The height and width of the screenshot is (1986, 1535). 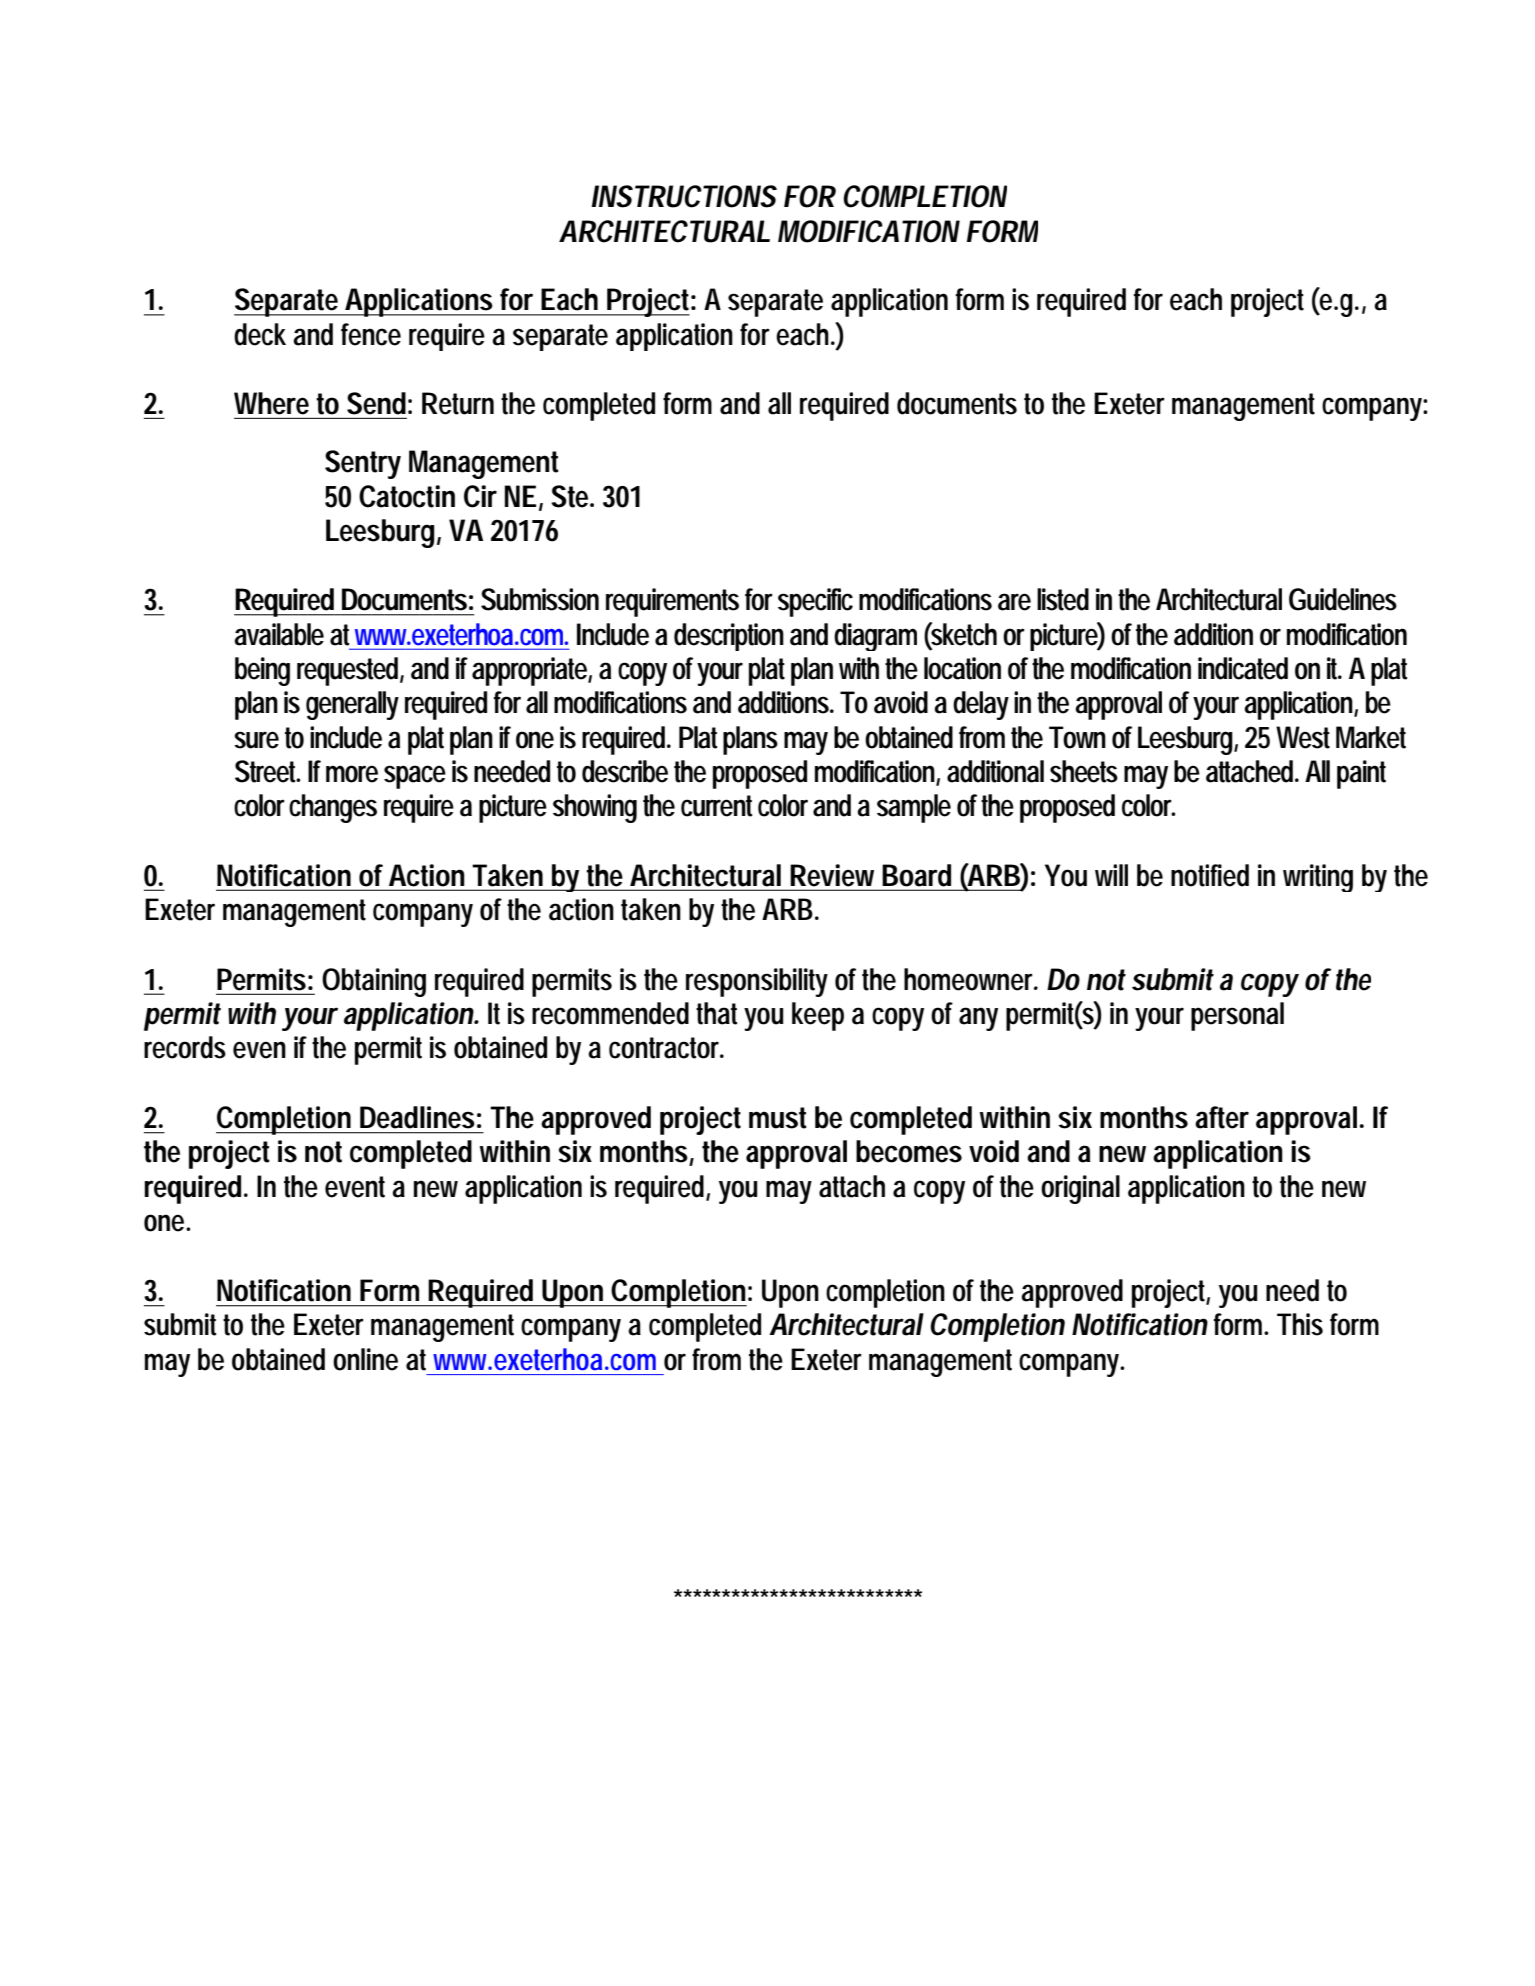 What do you see at coordinates (371, 334) in the screenshot?
I see `fence` at bounding box center [371, 334].
